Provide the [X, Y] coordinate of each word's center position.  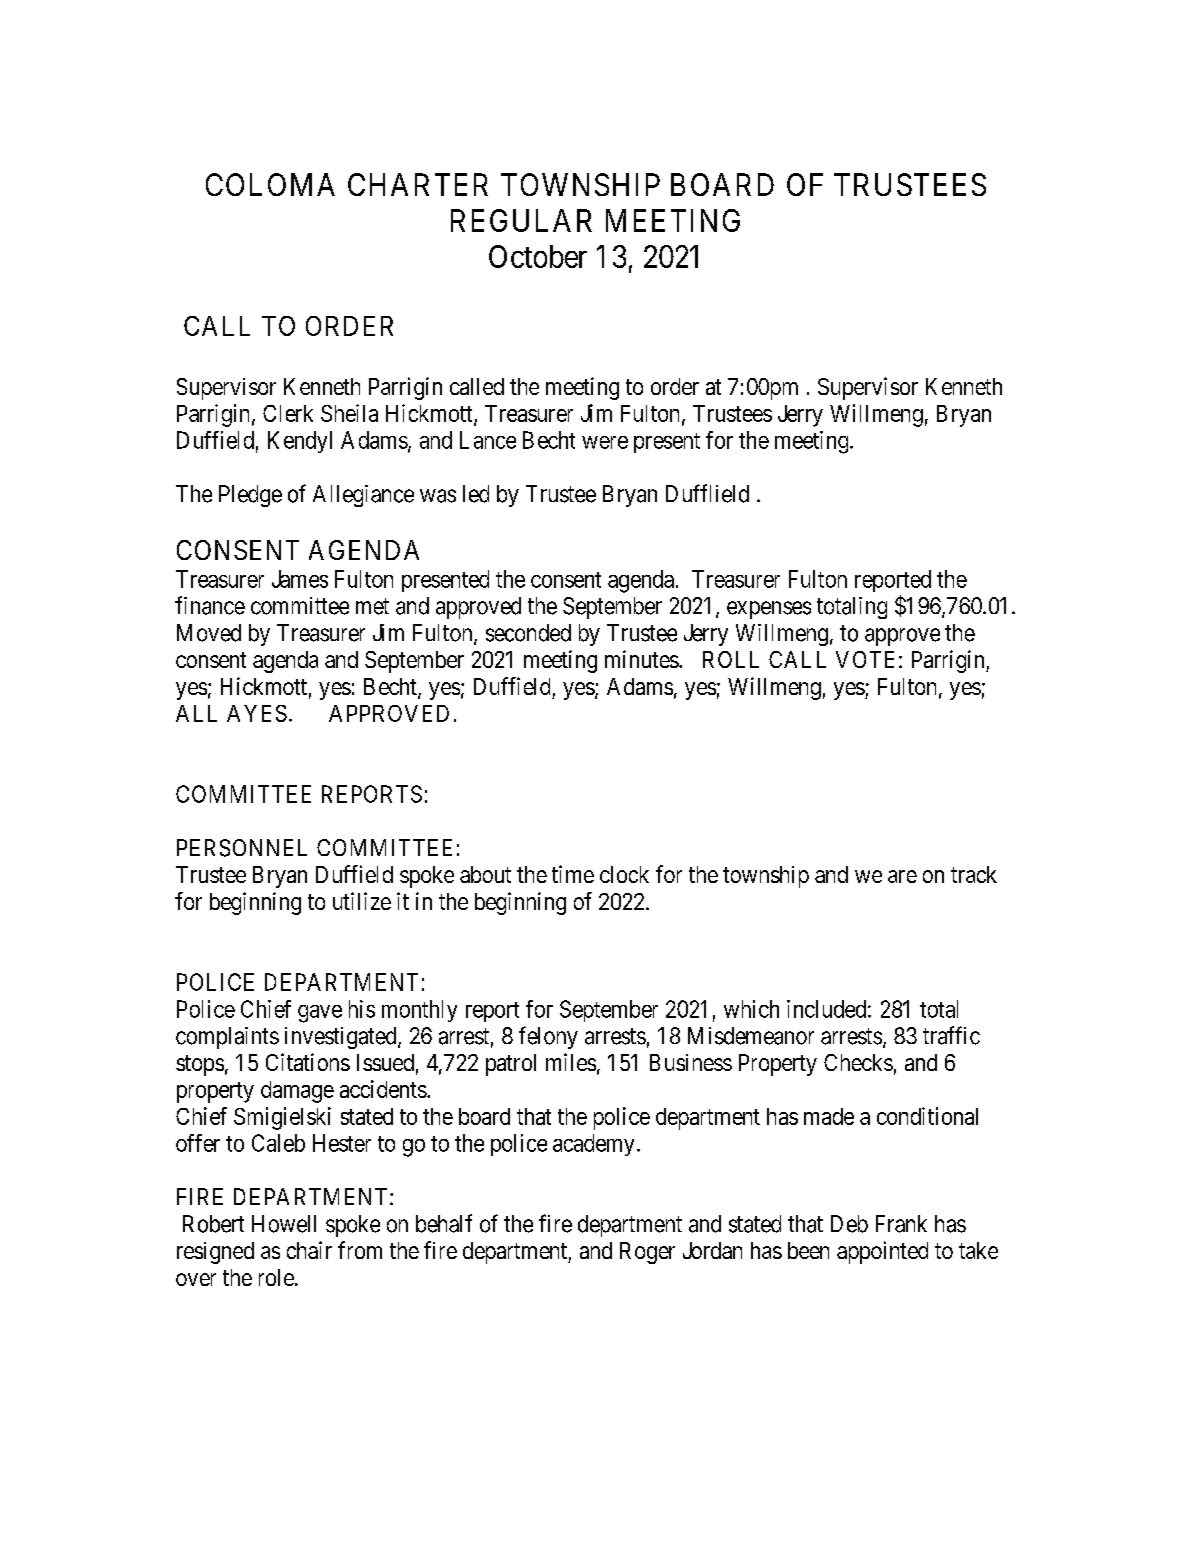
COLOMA [270, 184]
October [538, 256]
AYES [257, 713]
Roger [647, 1253]
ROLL [731, 659]
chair [309, 1250]
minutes [642, 659]
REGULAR [521, 220]
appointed [882, 1252]
